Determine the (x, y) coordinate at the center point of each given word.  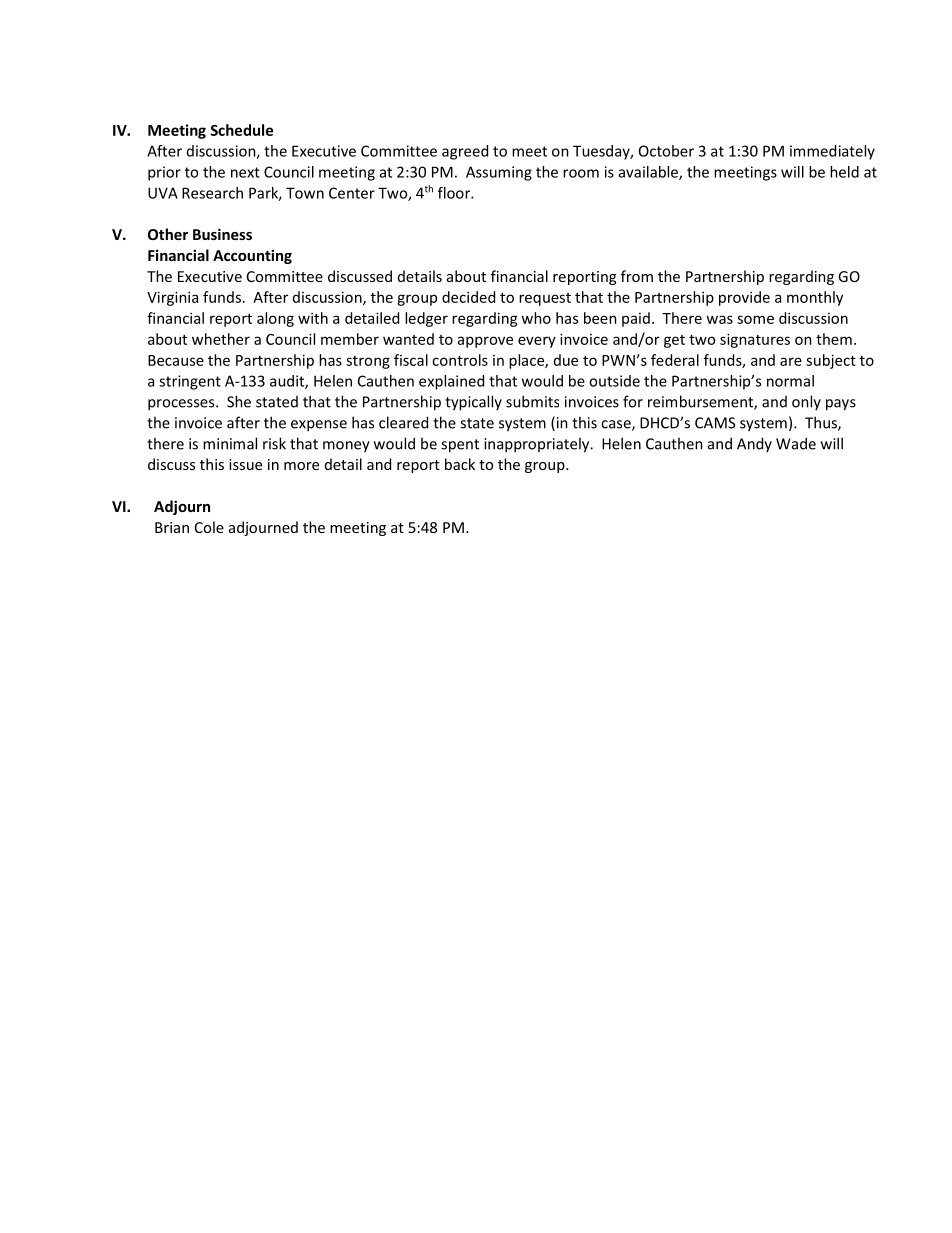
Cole (209, 527)
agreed (465, 152)
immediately (832, 152)
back (460, 464)
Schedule (241, 130)
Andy (754, 444)
